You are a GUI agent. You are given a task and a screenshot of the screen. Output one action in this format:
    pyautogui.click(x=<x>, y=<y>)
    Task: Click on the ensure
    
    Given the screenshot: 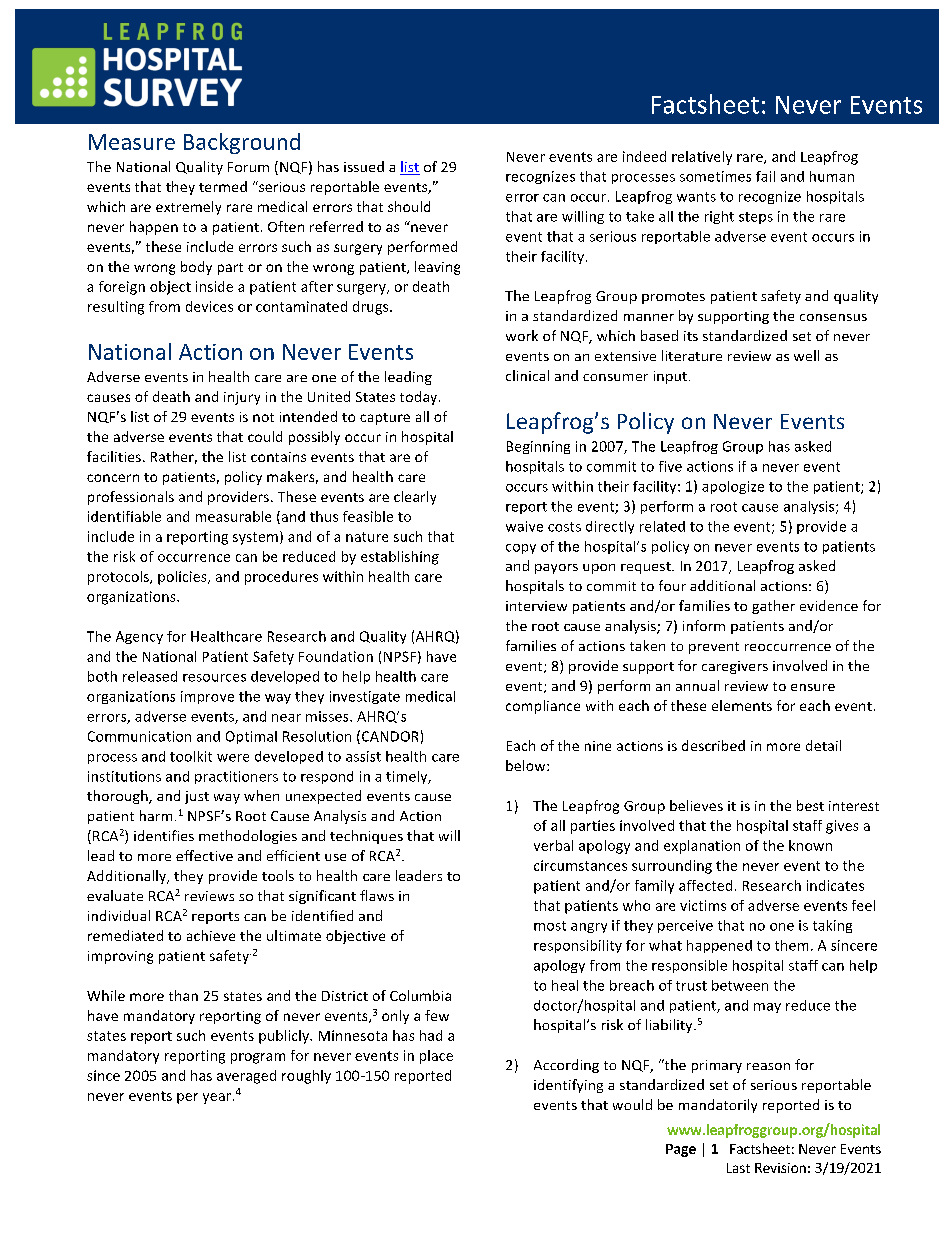 What is the action you would take?
    pyautogui.click(x=813, y=687)
